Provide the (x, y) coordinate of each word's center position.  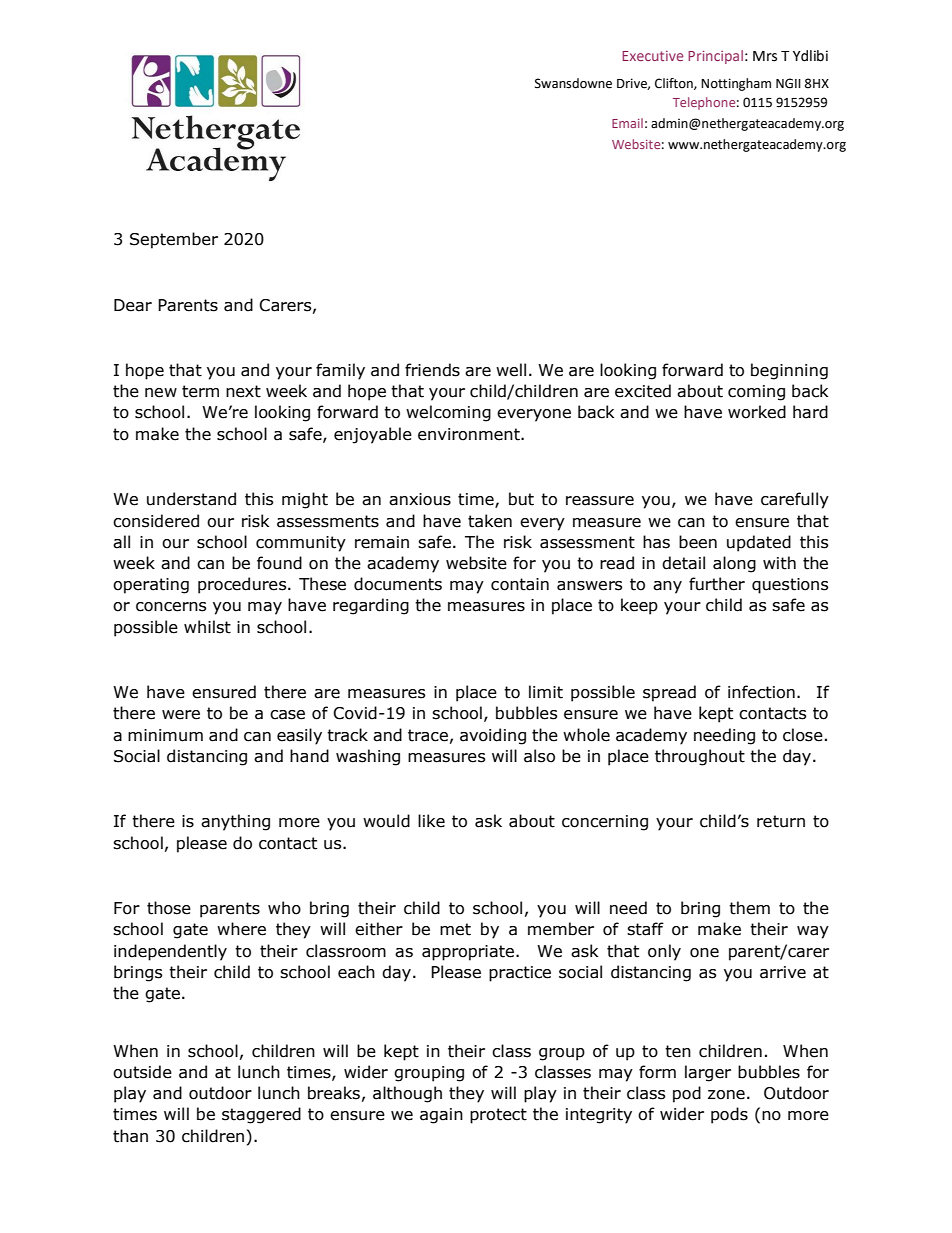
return (781, 821)
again (441, 1116)
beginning (789, 371)
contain (520, 584)
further (717, 584)
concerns (171, 607)
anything (235, 822)
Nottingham (736, 84)
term (200, 391)
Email (627, 123)
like (431, 821)
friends (432, 370)
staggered (261, 1115)
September (174, 240)
